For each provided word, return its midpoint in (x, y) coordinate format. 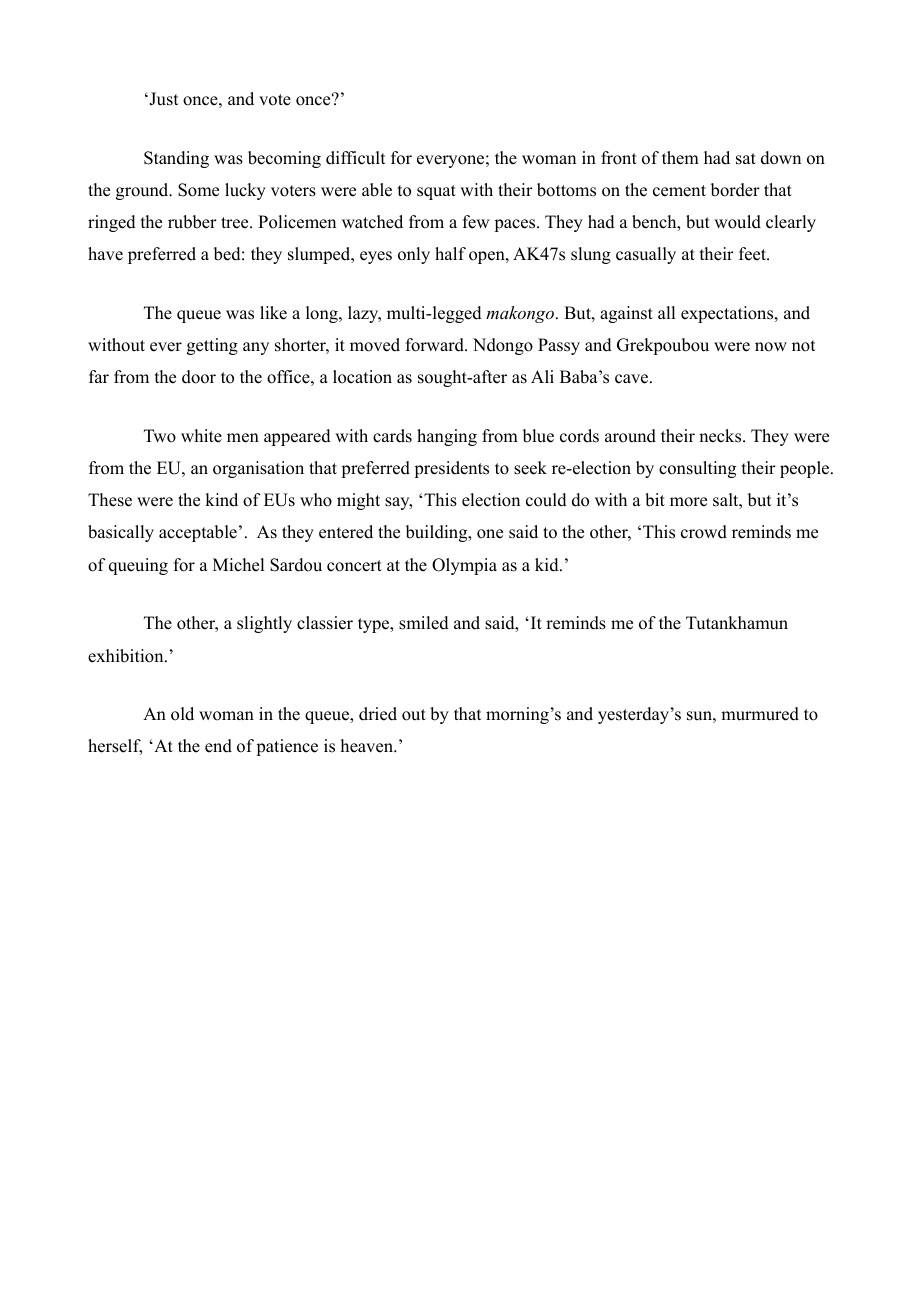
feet (754, 254)
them (680, 158)
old (182, 714)
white (201, 436)
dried (378, 714)
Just (162, 99)
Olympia (464, 566)
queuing (138, 566)
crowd (704, 532)
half (450, 253)
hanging (447, 437)
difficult (355, 158)
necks (721, 436)
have (105, 254)
